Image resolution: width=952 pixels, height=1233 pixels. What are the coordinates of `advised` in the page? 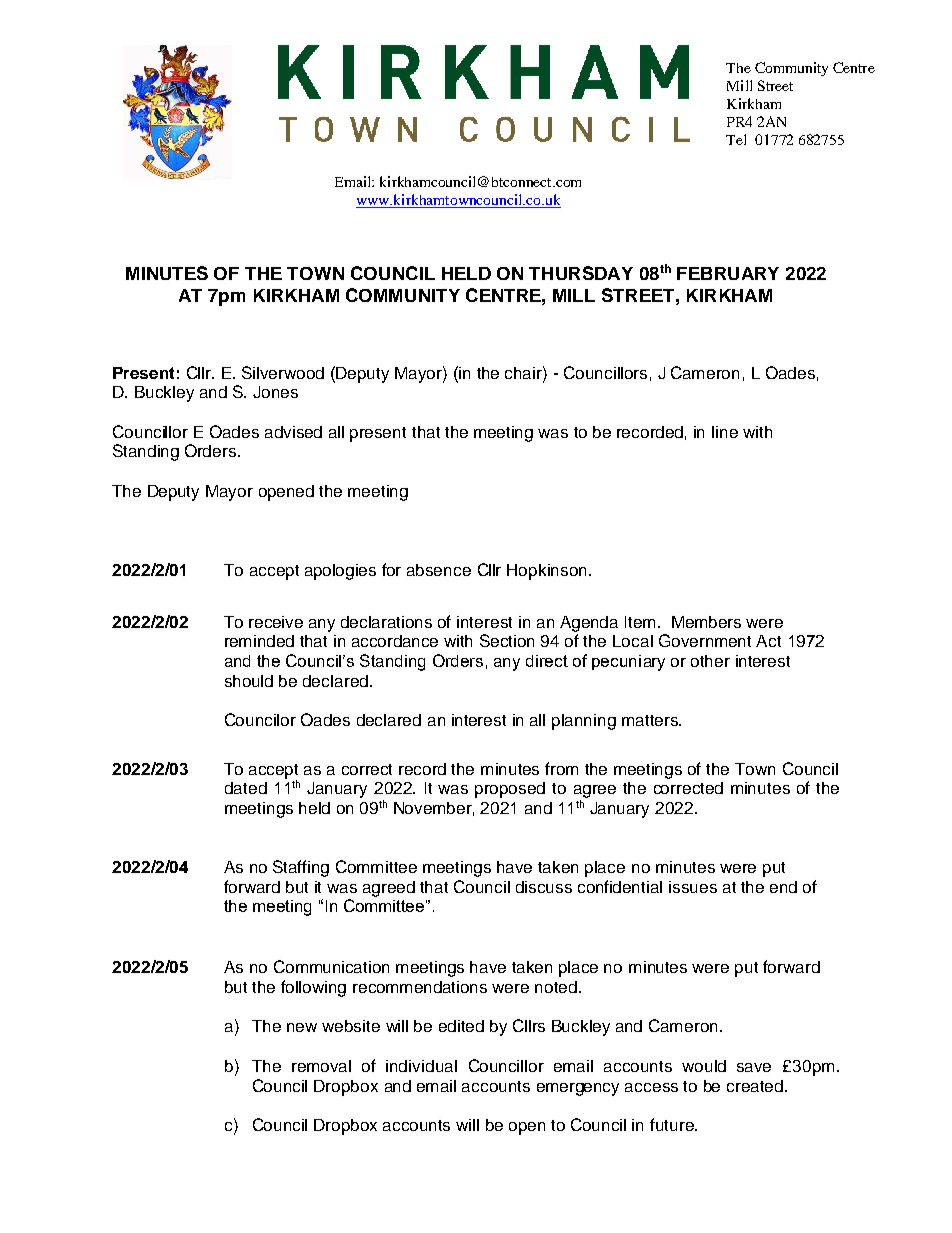 It's located at (293, 432).
